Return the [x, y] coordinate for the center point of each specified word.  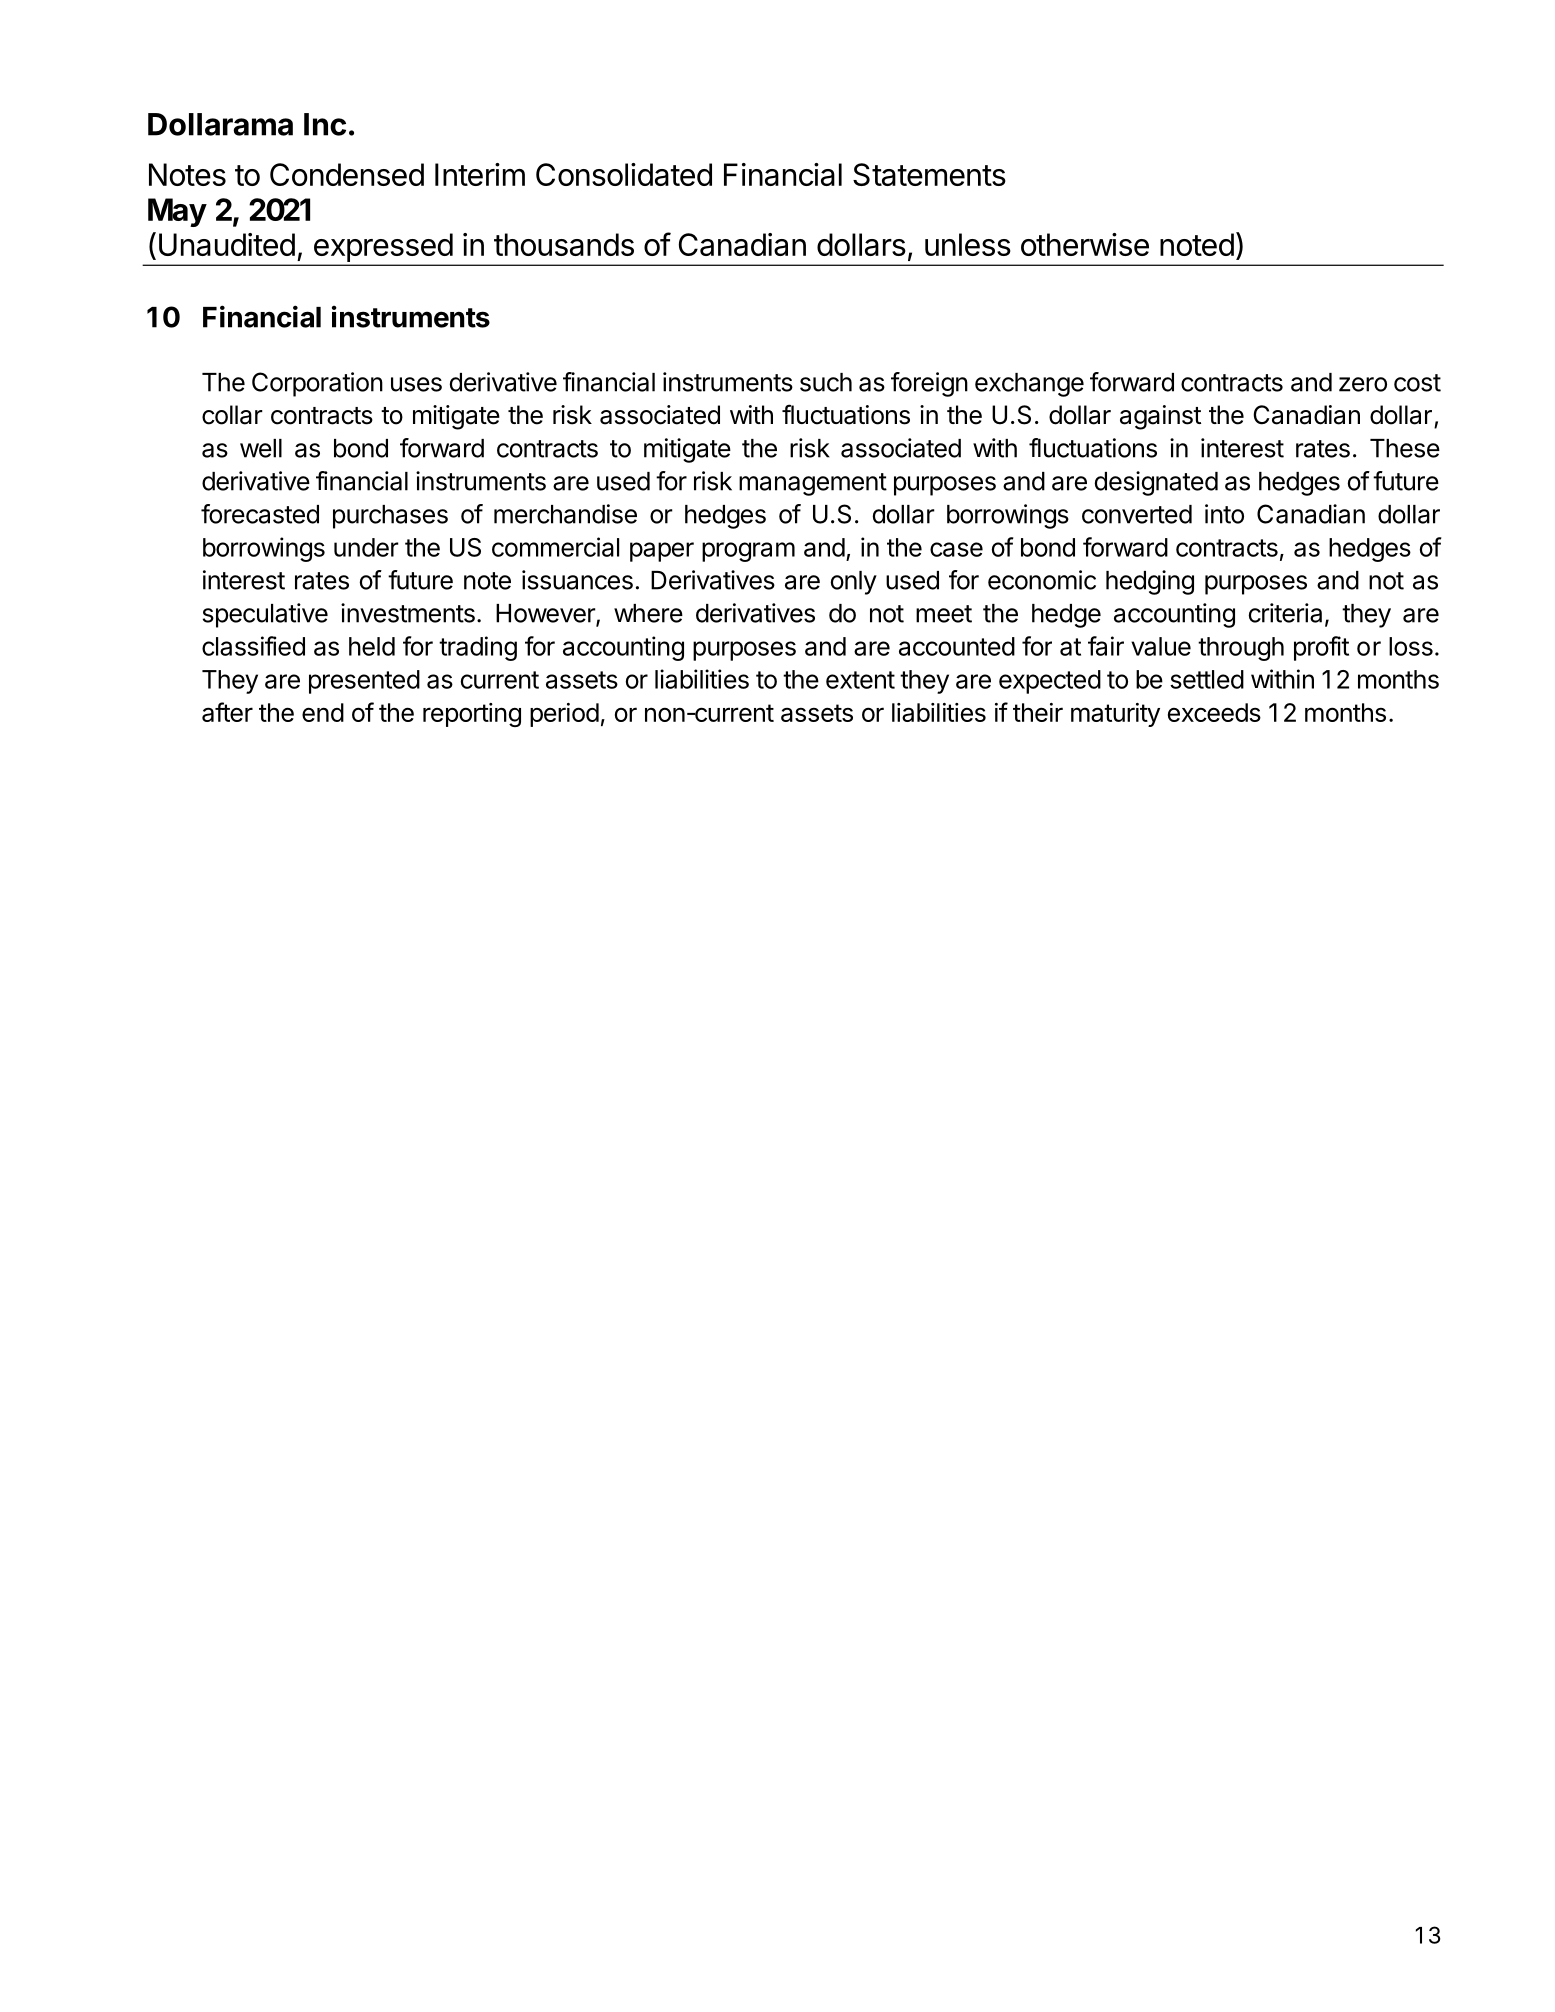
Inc [325, 124]
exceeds [1214, 712]
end [323, 712]
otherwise [1085, 244]
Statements [929, 174]
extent [860, 680]
